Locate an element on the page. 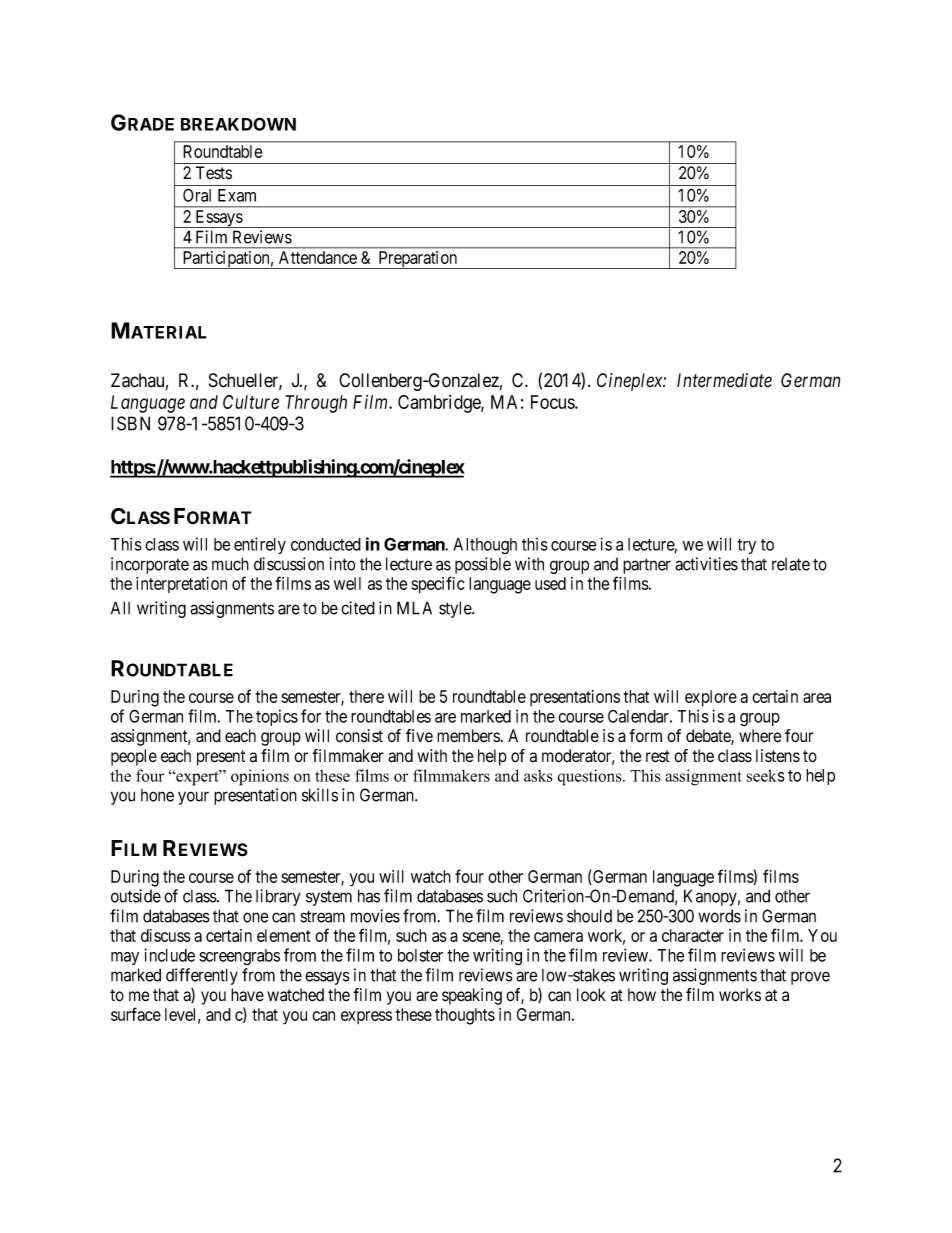 The image size is (952, 1233). much is located at coordinates (230, 564).
